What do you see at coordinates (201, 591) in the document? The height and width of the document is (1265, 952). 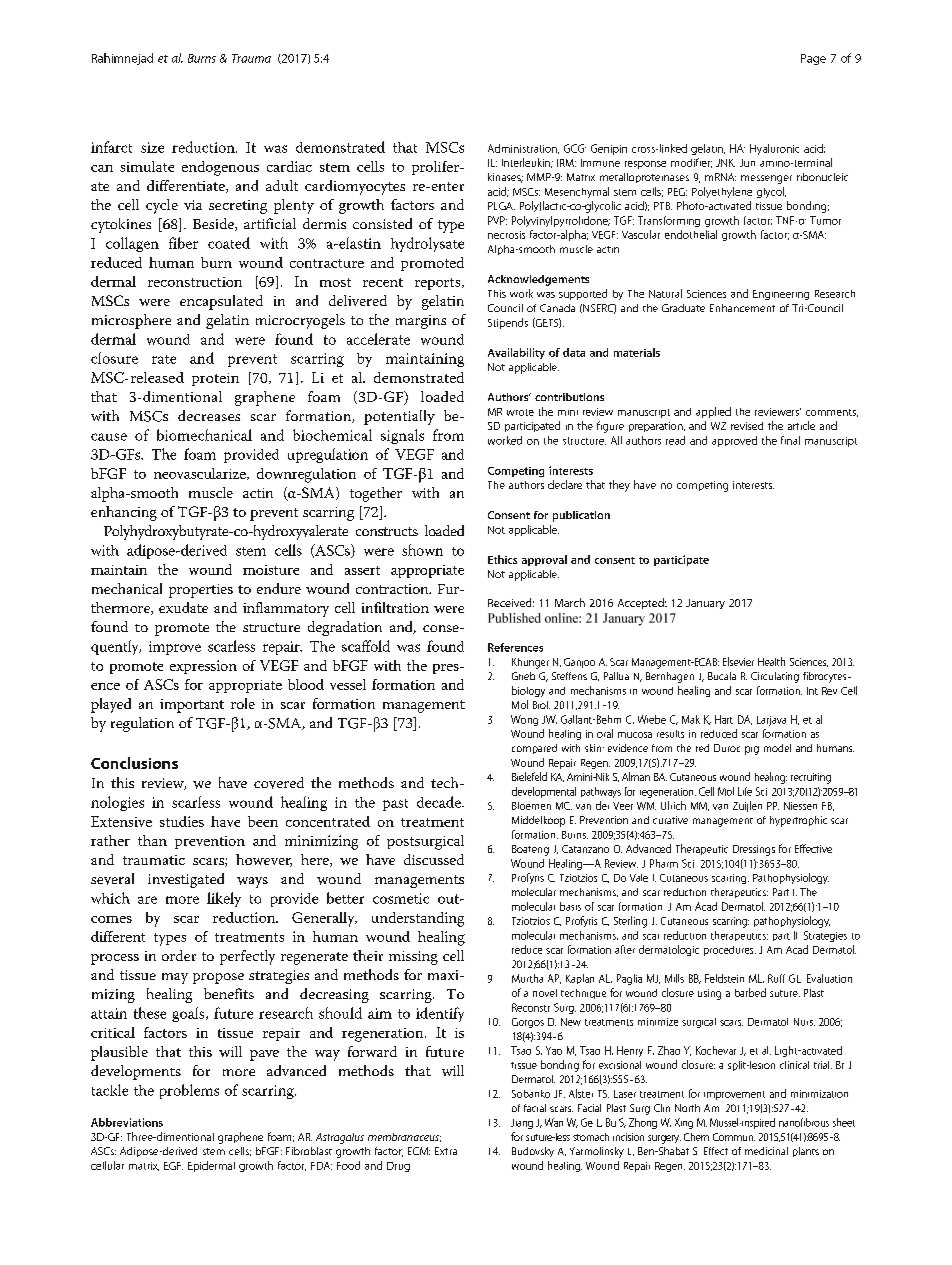 I see `properties` at bounding box center [201, 591].
